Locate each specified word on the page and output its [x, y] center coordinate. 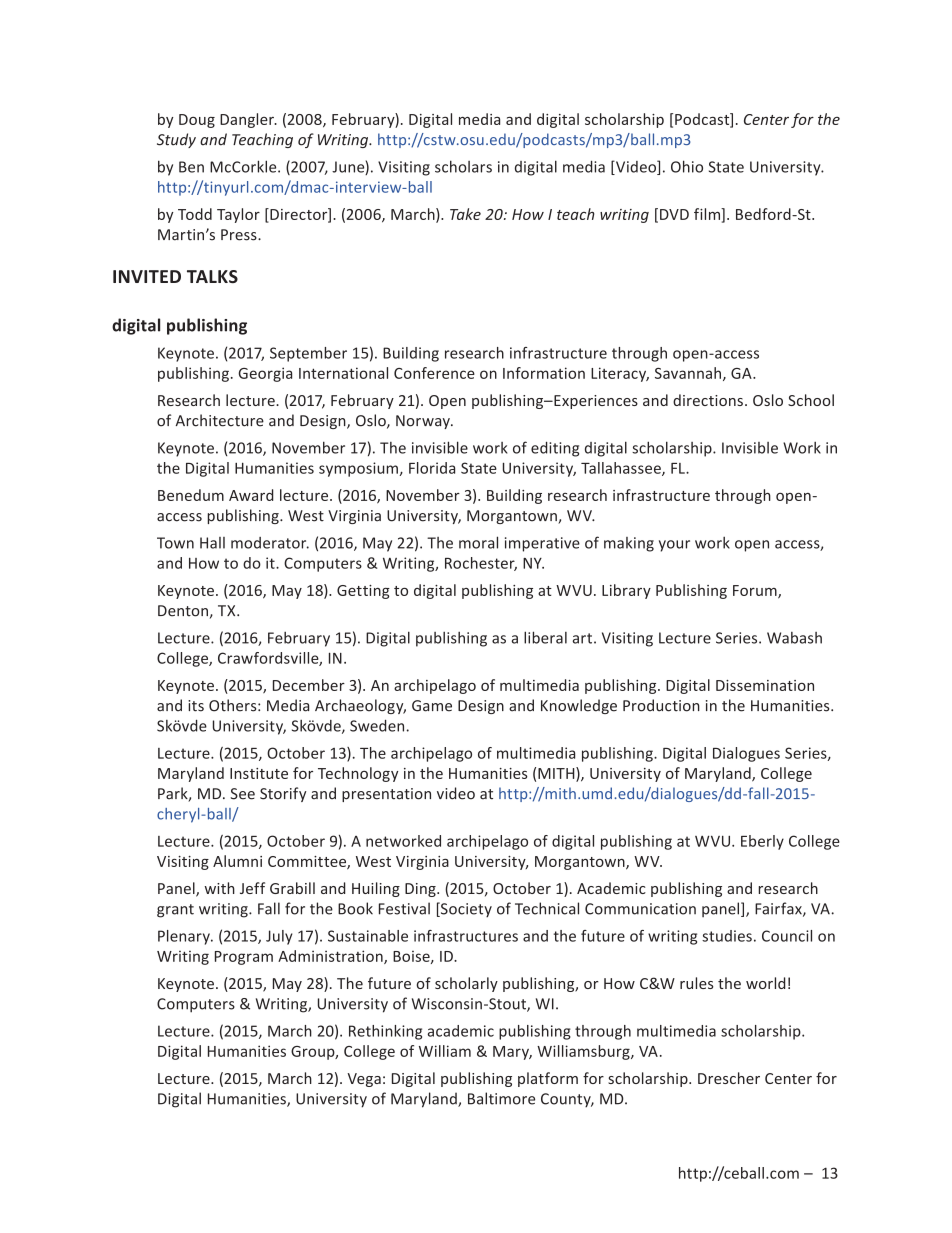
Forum [756, 592]
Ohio [687, 166]
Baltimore [501, 1098]
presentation [386, 795]
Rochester [481, 564]
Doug [197, 121]
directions [708, 400]
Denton [183, 611]
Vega [364, 1080]
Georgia [265, 374]
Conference [434, 373]
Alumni [237, 861]
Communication [640, 909]
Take [465, 214]
